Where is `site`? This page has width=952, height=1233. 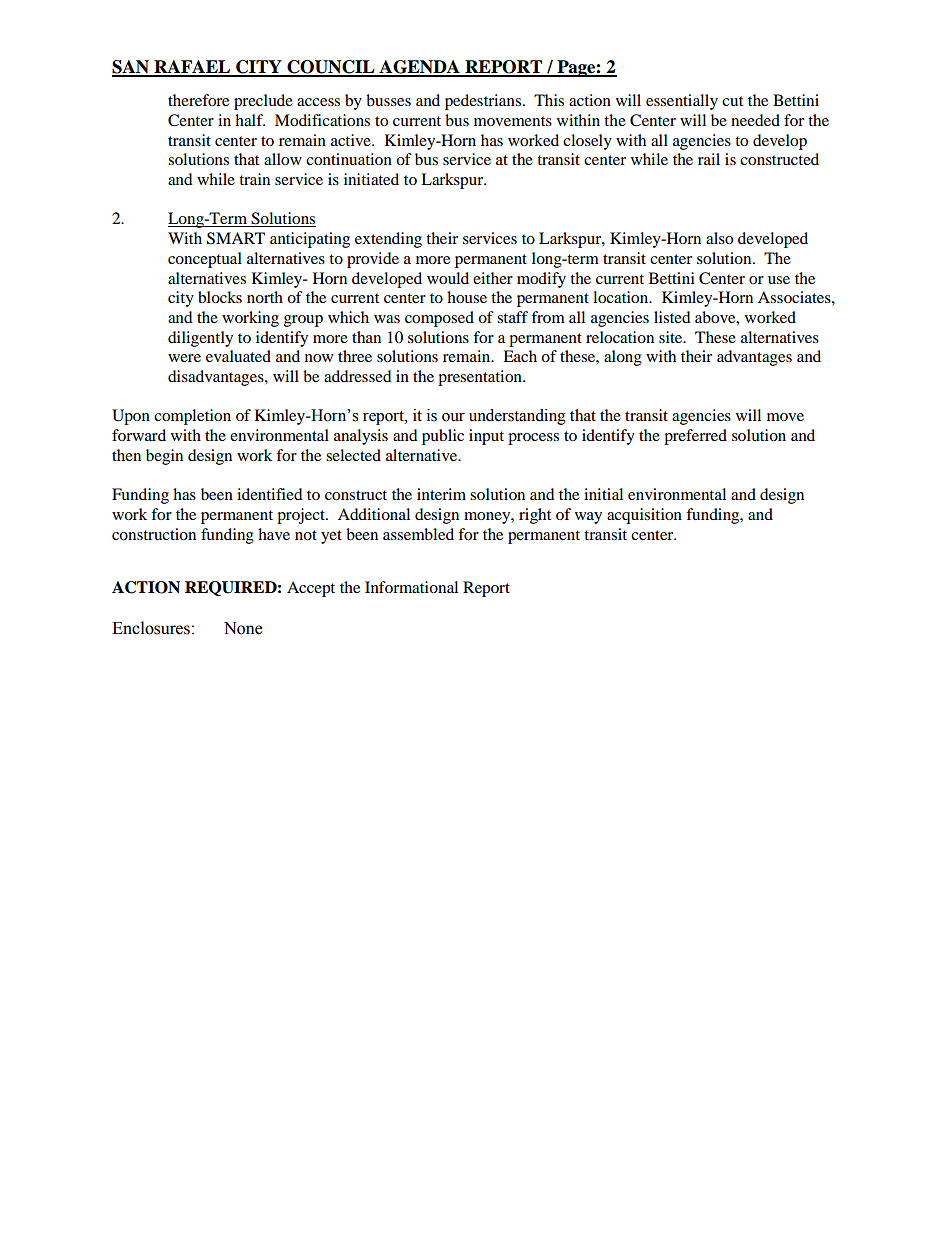 site is located at coordinates (672, 337).
